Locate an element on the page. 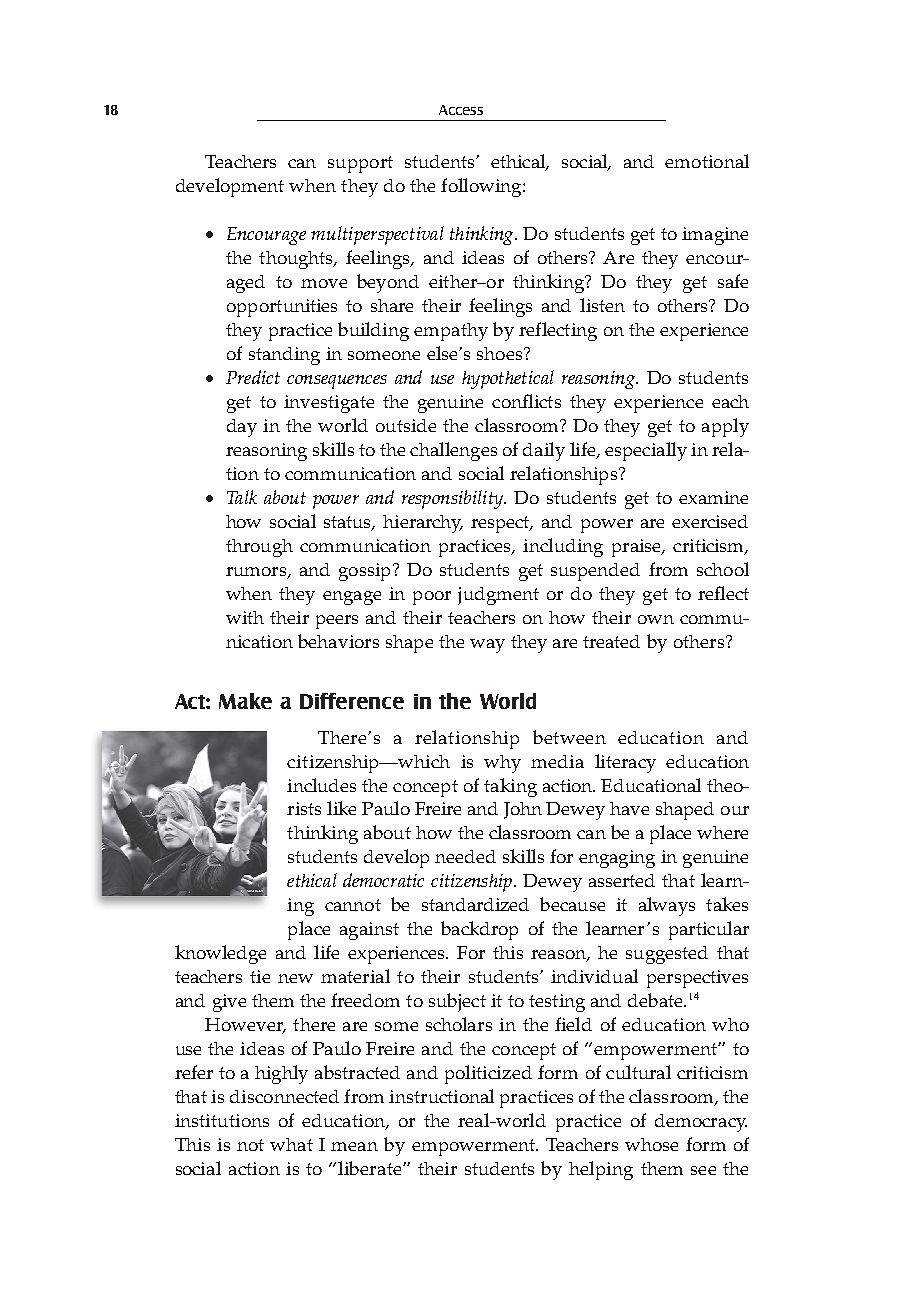 Image resolution: width=924 pixels, height=1294 pixels. imagine is located at coordinates (715, 236).
